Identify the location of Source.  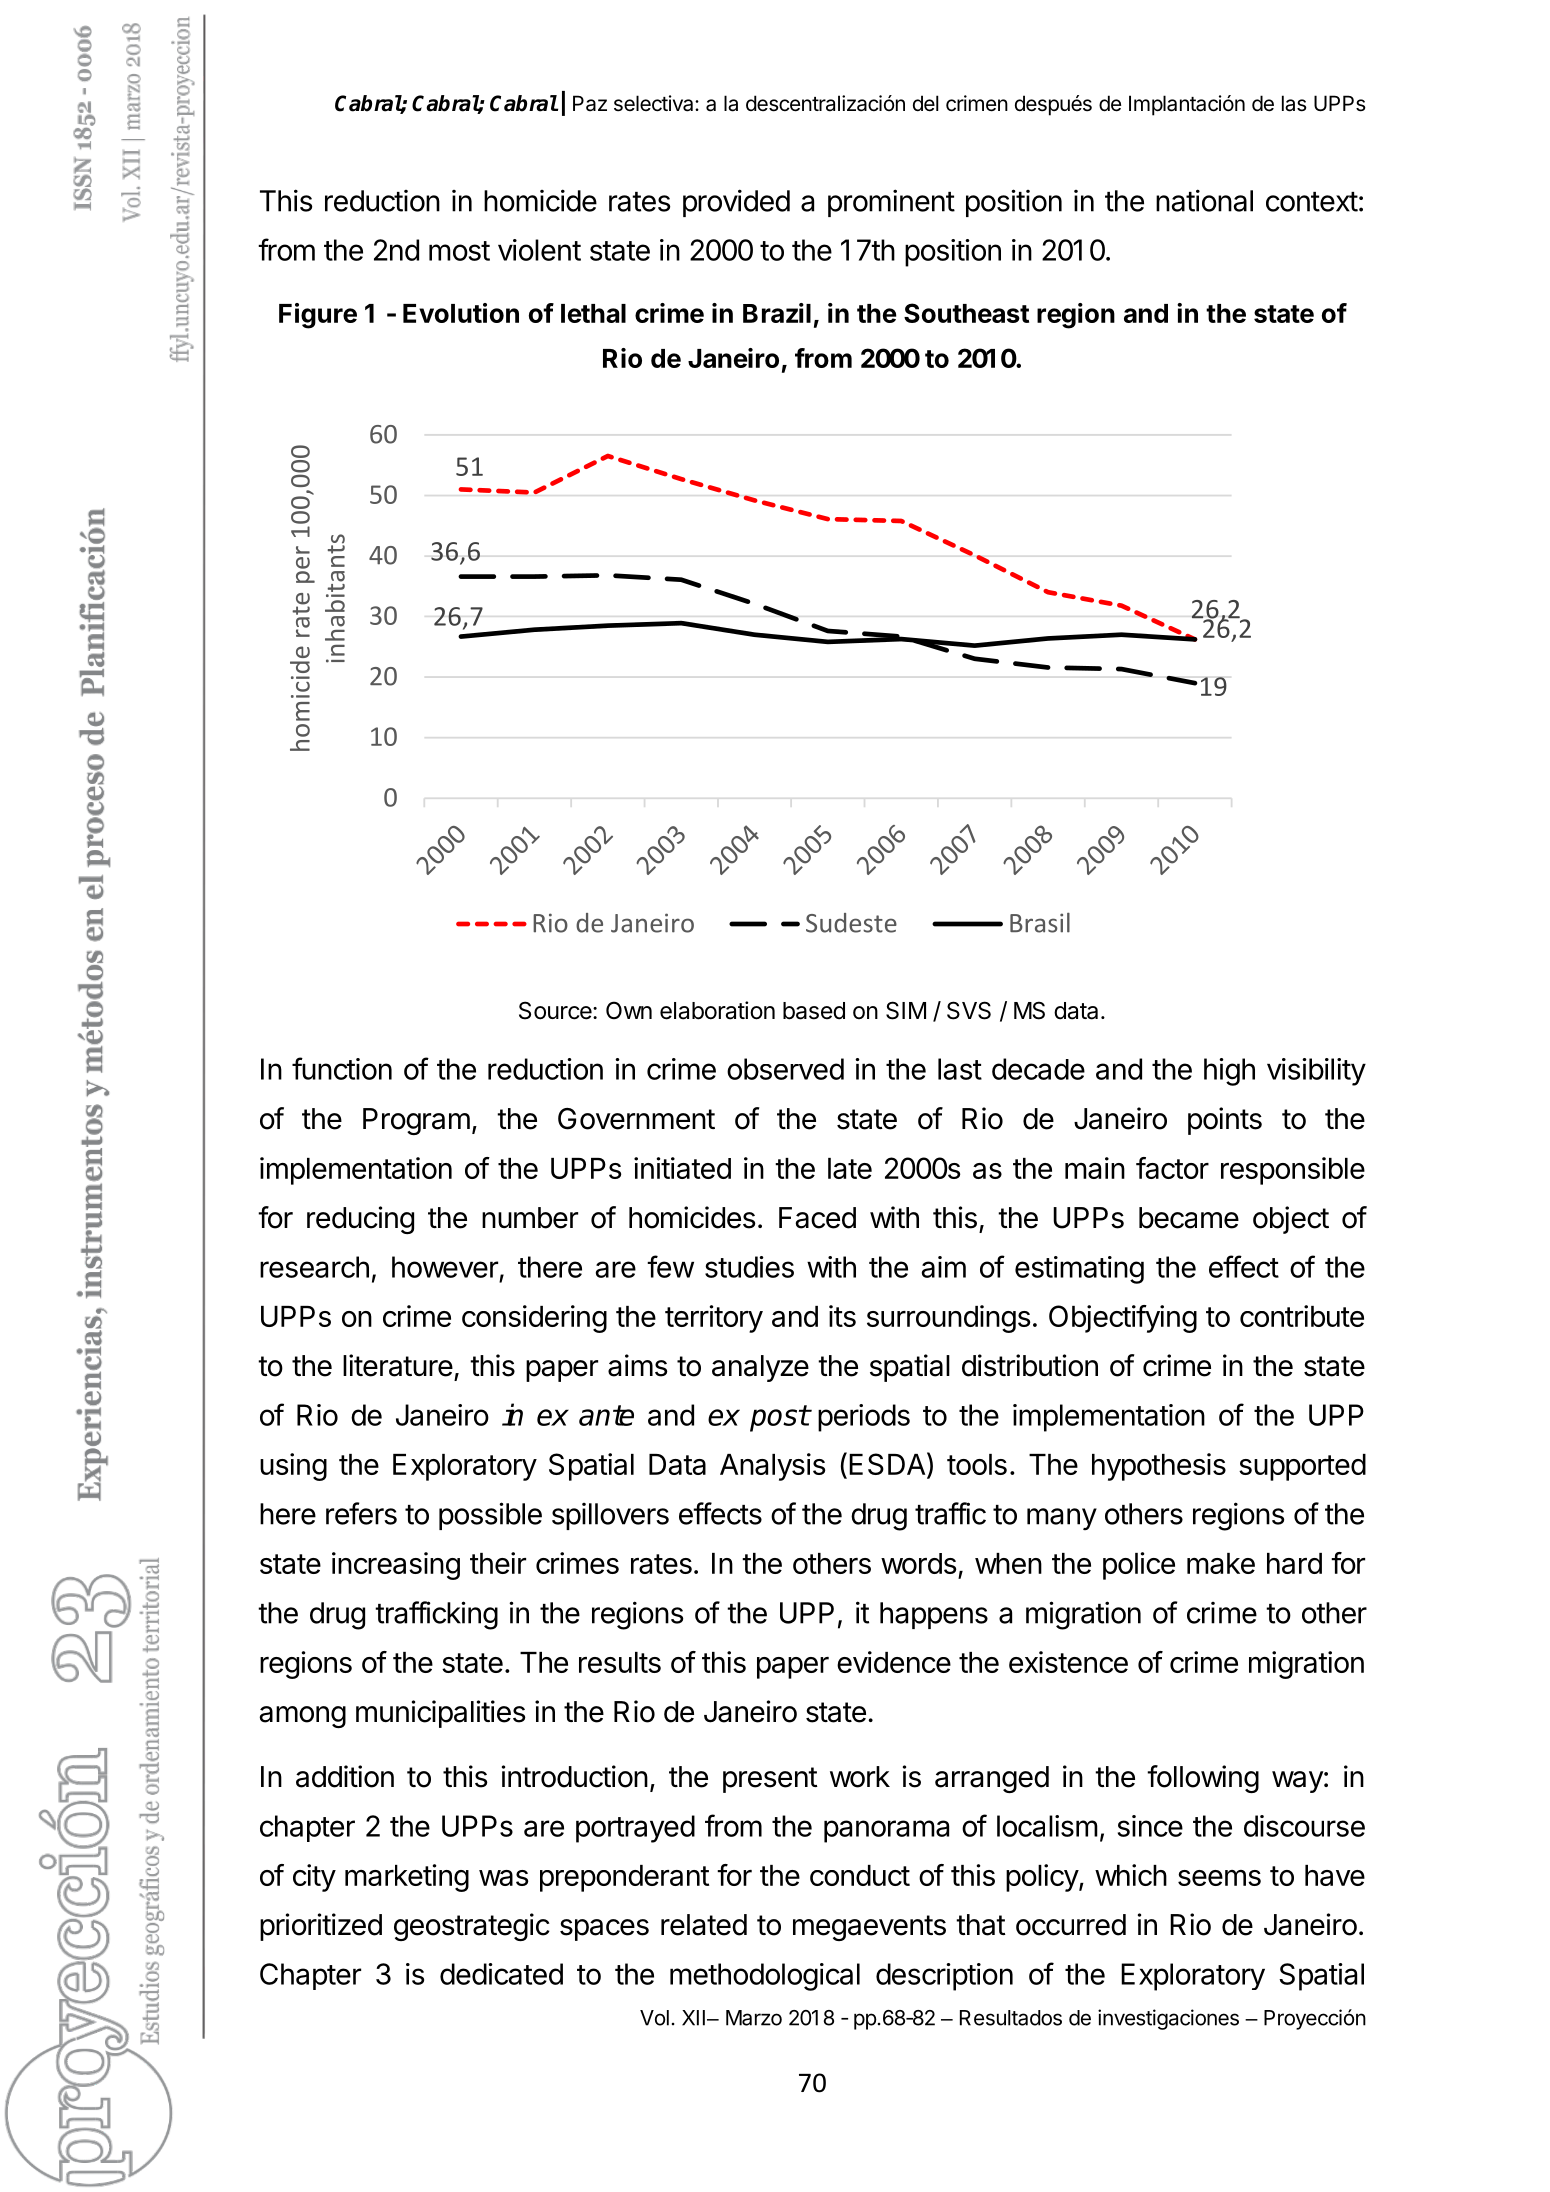
(556, 1010).
